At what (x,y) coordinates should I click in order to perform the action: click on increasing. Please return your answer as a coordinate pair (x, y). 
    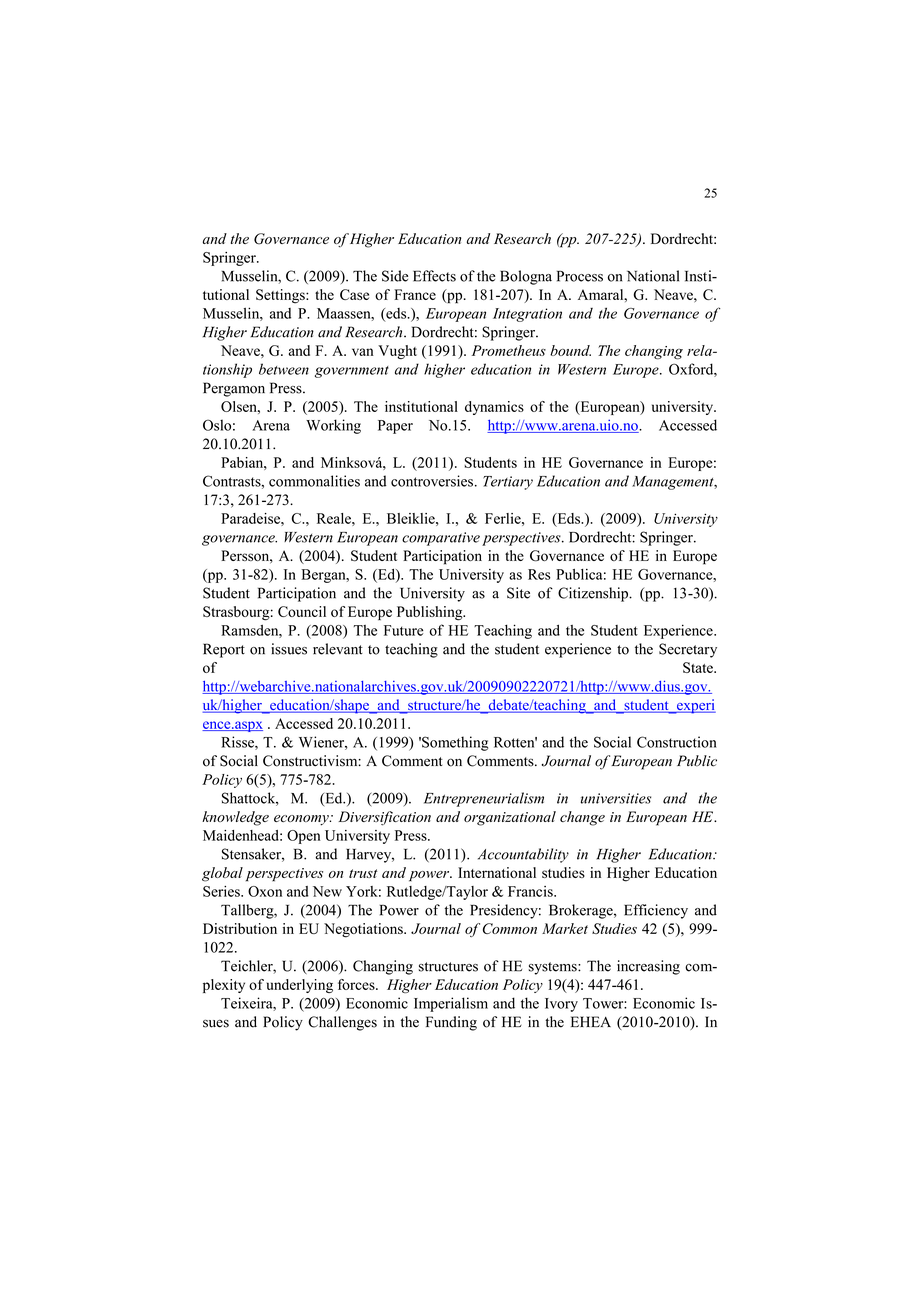
    Looking at the image, I should click on (648, 967).
